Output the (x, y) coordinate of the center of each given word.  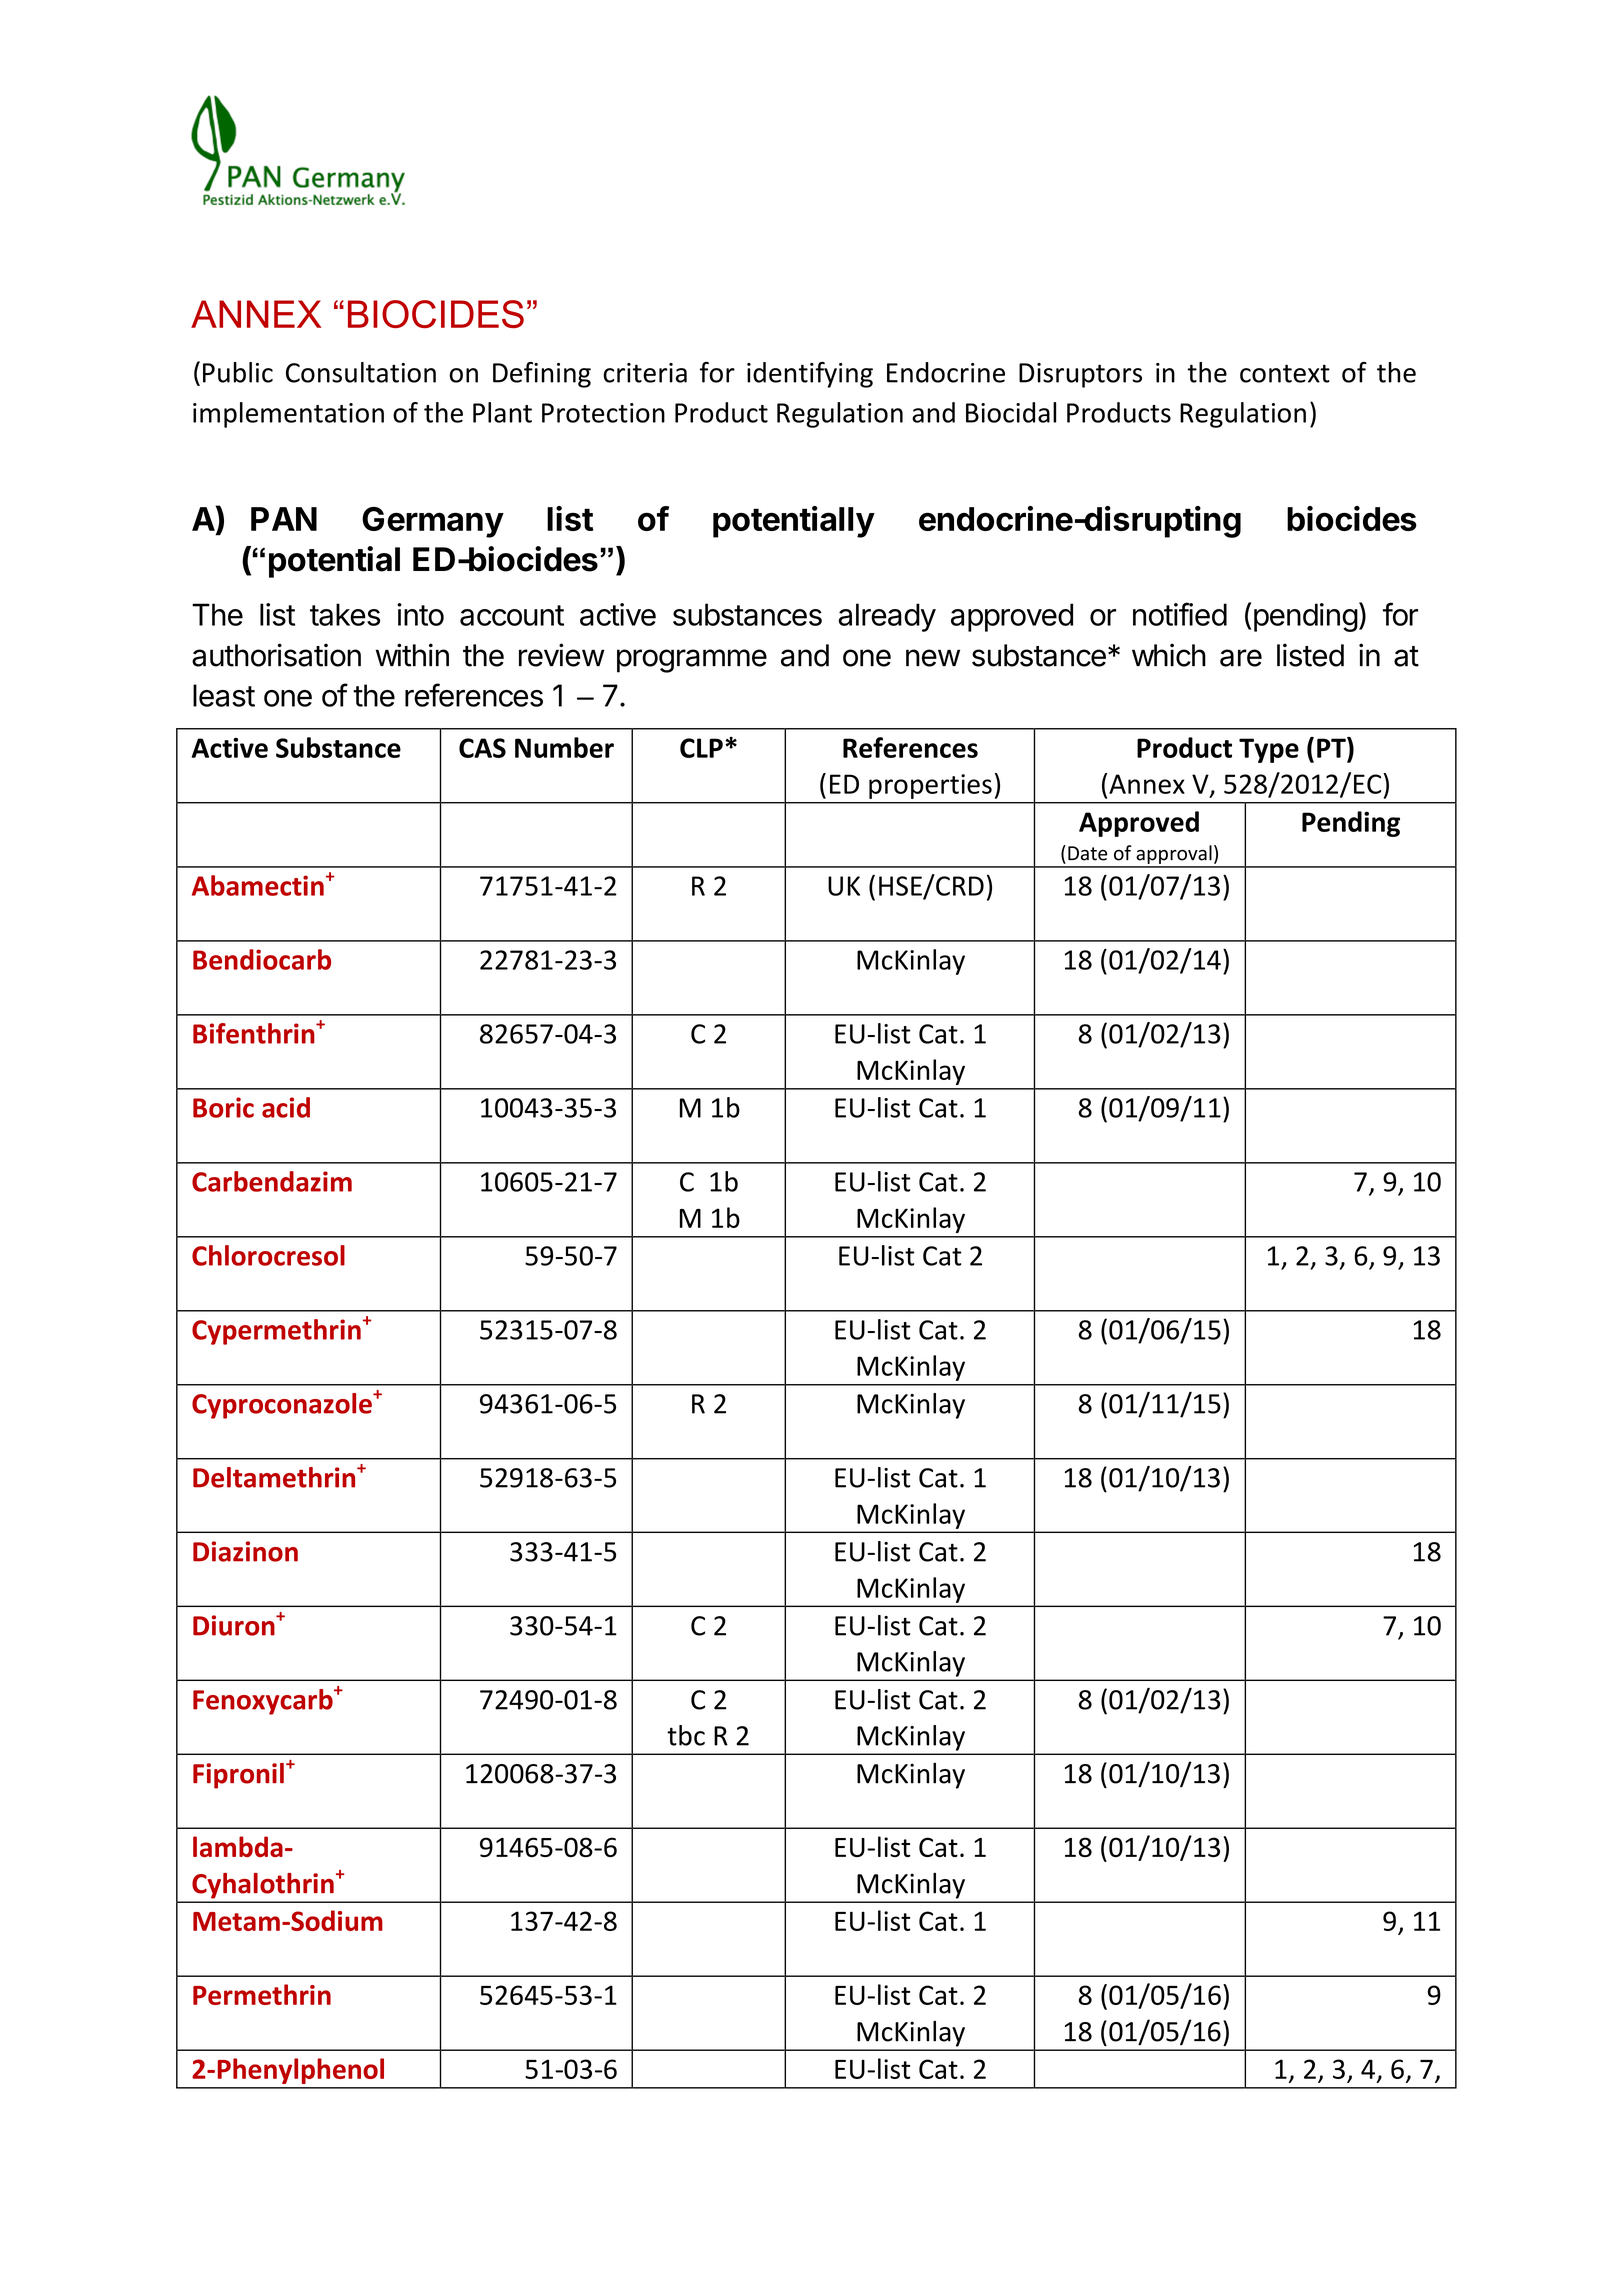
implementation (288, 415)
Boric (223, 1107)
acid (286, 1107)
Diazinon (245, 1551)
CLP (701, 748)
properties (930, 786)
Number (564, 747)
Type (1269, 750)
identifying (810, 375)
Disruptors (1080, 375)
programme (692, 661)
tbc (686, 1735)
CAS (482, 748)
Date (1087, 853)
